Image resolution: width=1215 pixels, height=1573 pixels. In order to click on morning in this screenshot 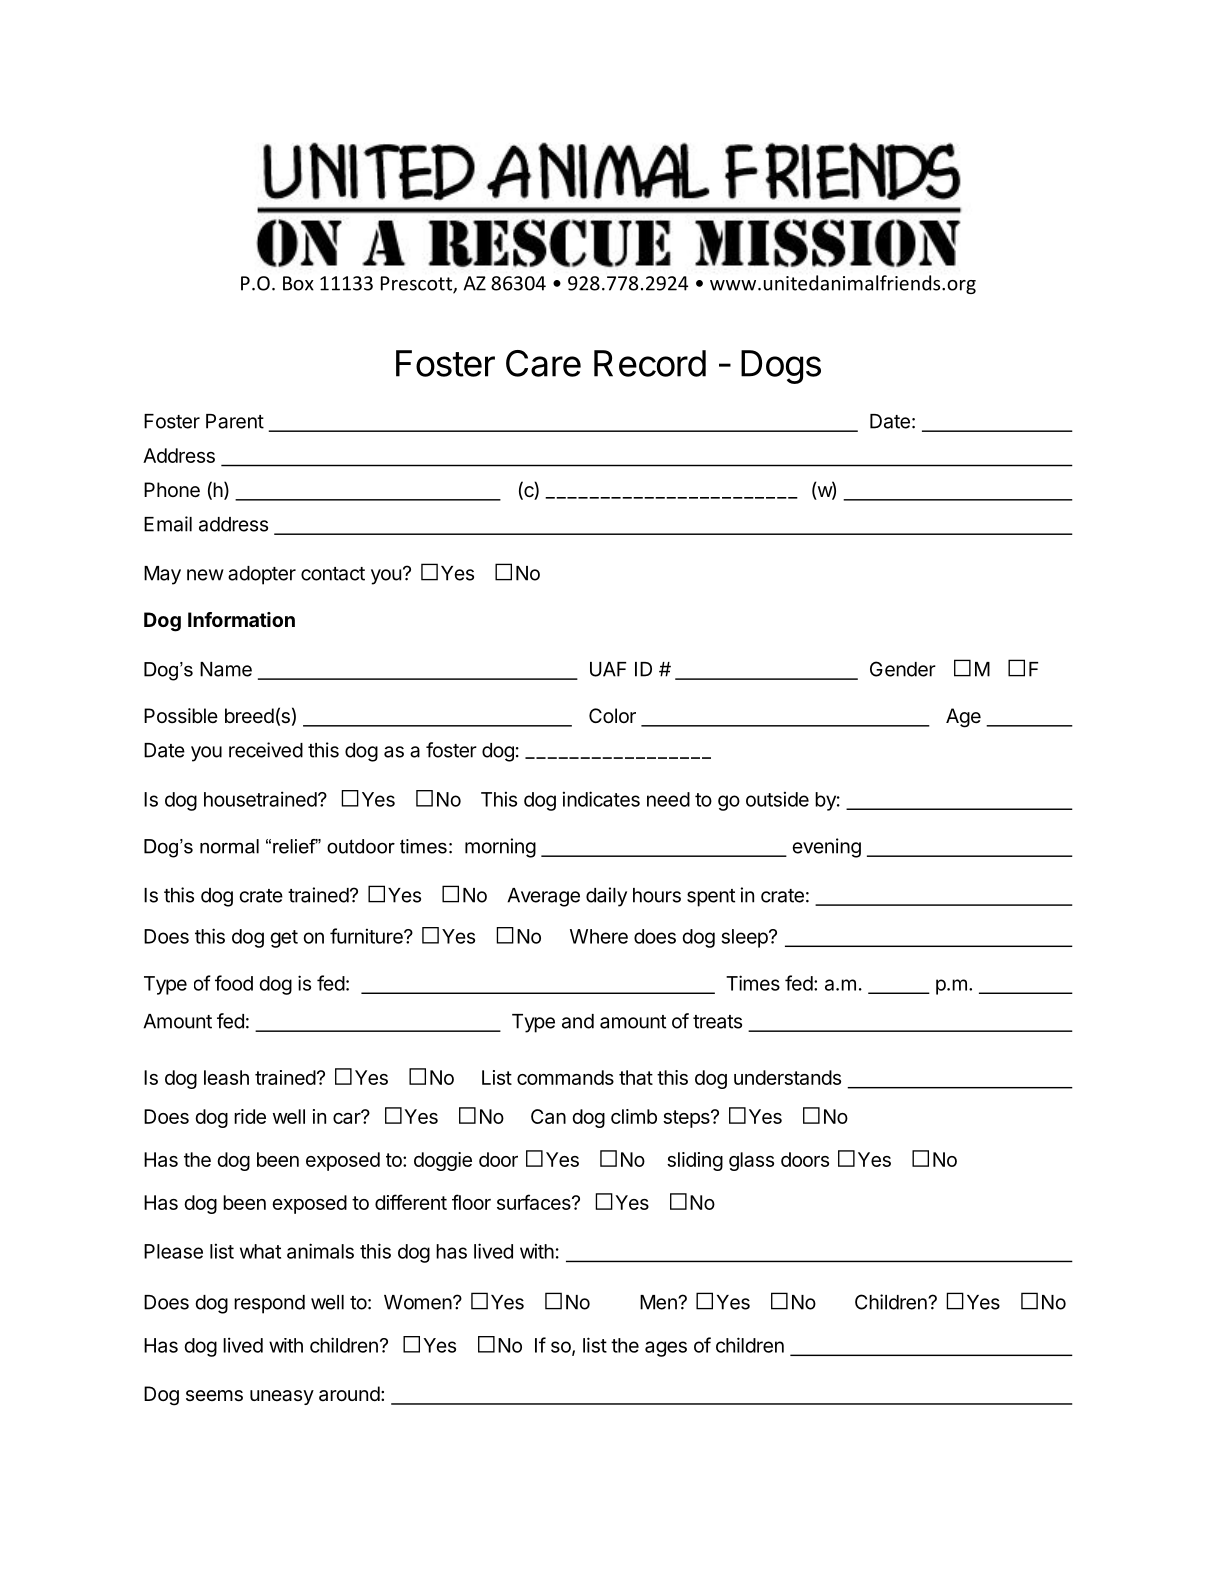, I will do `click(500, 848)`.
